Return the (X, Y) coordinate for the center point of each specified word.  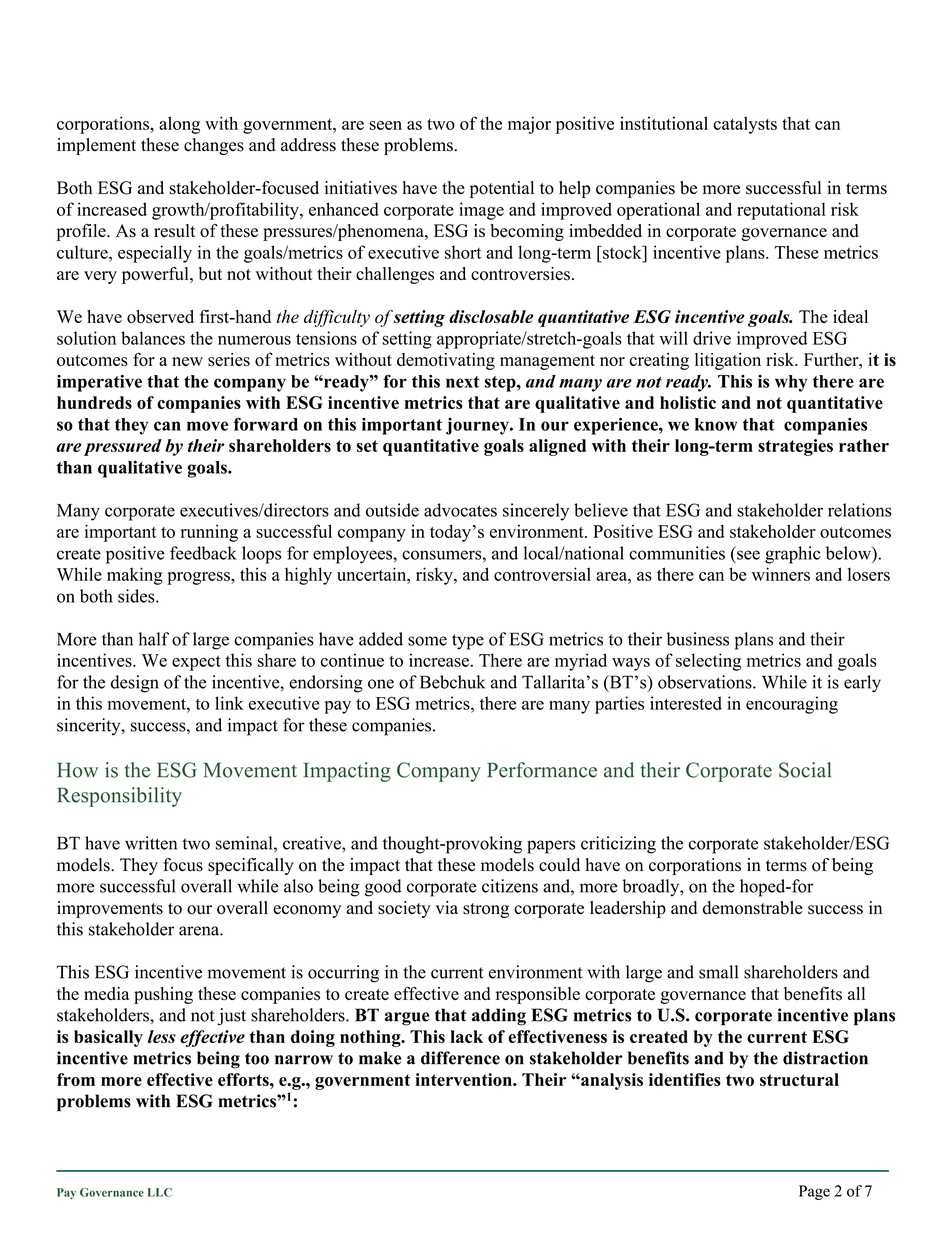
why (791, 383)
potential (502, 189)
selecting (709, 662)
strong (486, 910)
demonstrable (753, 908)
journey (478, 426)
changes (214, 146)
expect (196, 663)
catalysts (745, 125)
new (187, 361)
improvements (110, 909)
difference (460, 1058)
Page (814, 1192)
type (468, 642)
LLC (160, 1192)
